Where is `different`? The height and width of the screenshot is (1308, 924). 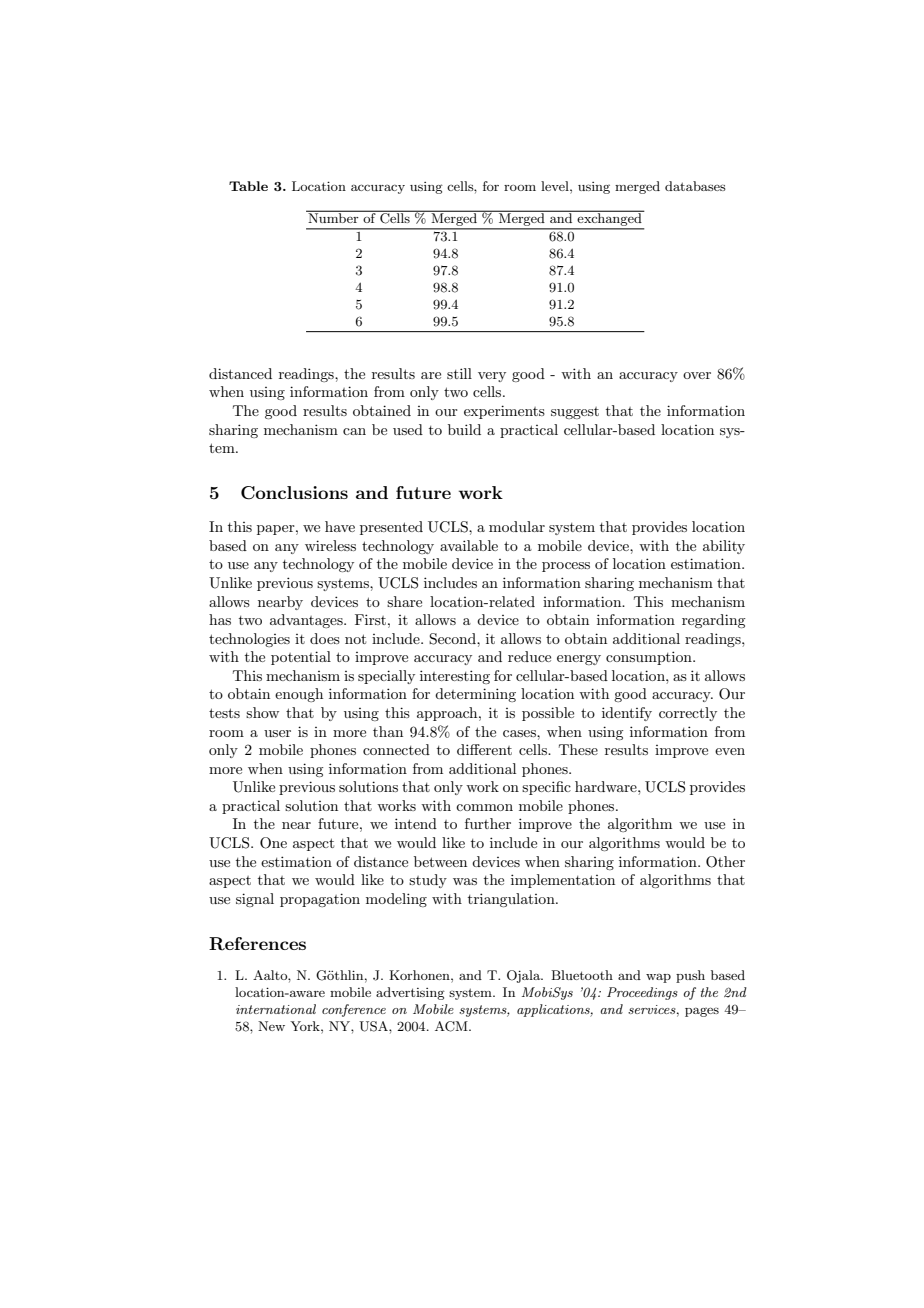
different is located at coordinates (484, 749).
